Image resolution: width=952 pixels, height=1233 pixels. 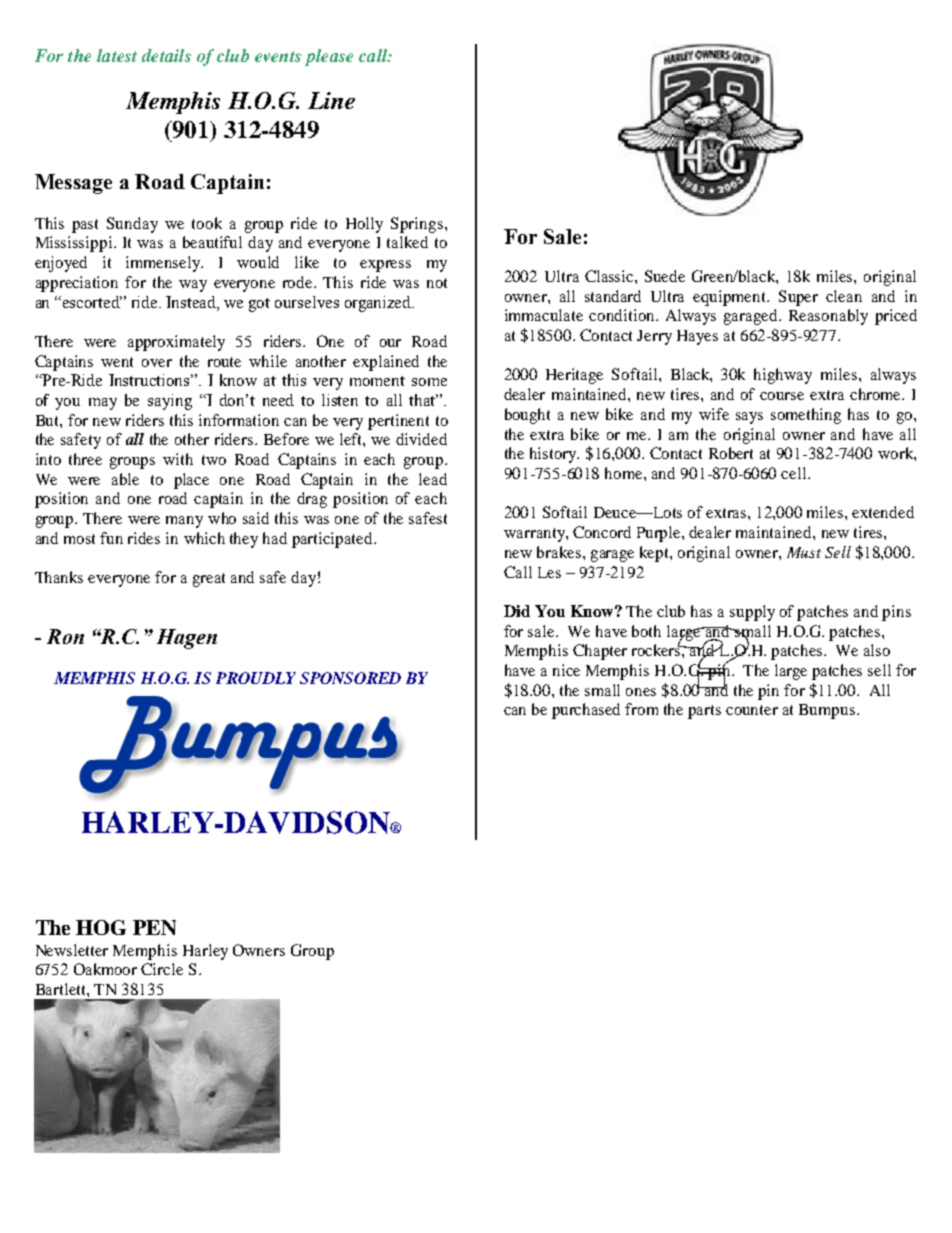 I want to click on counter, so click(x=752, y=710).
